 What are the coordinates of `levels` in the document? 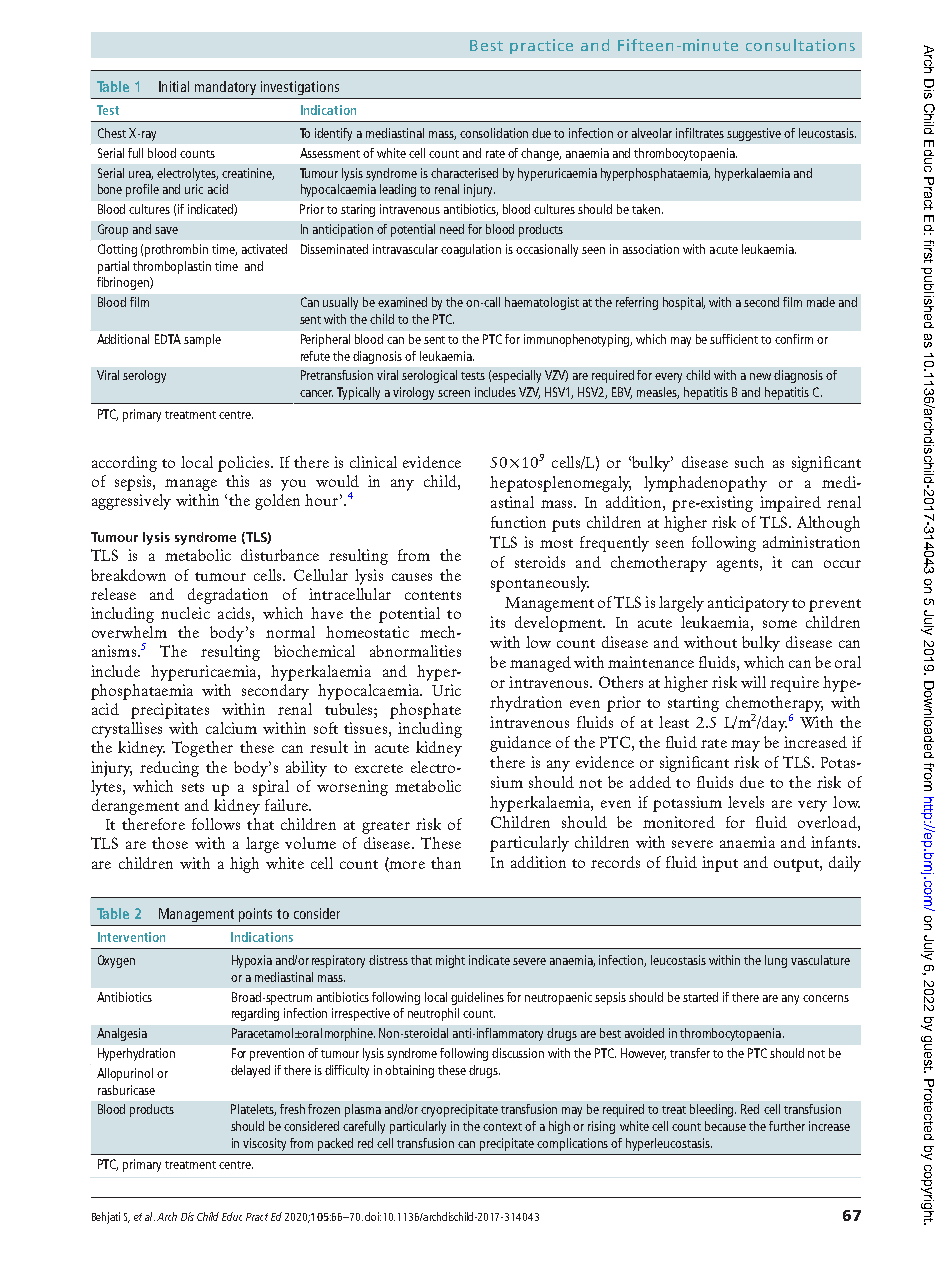 It's located at (746, 802).
